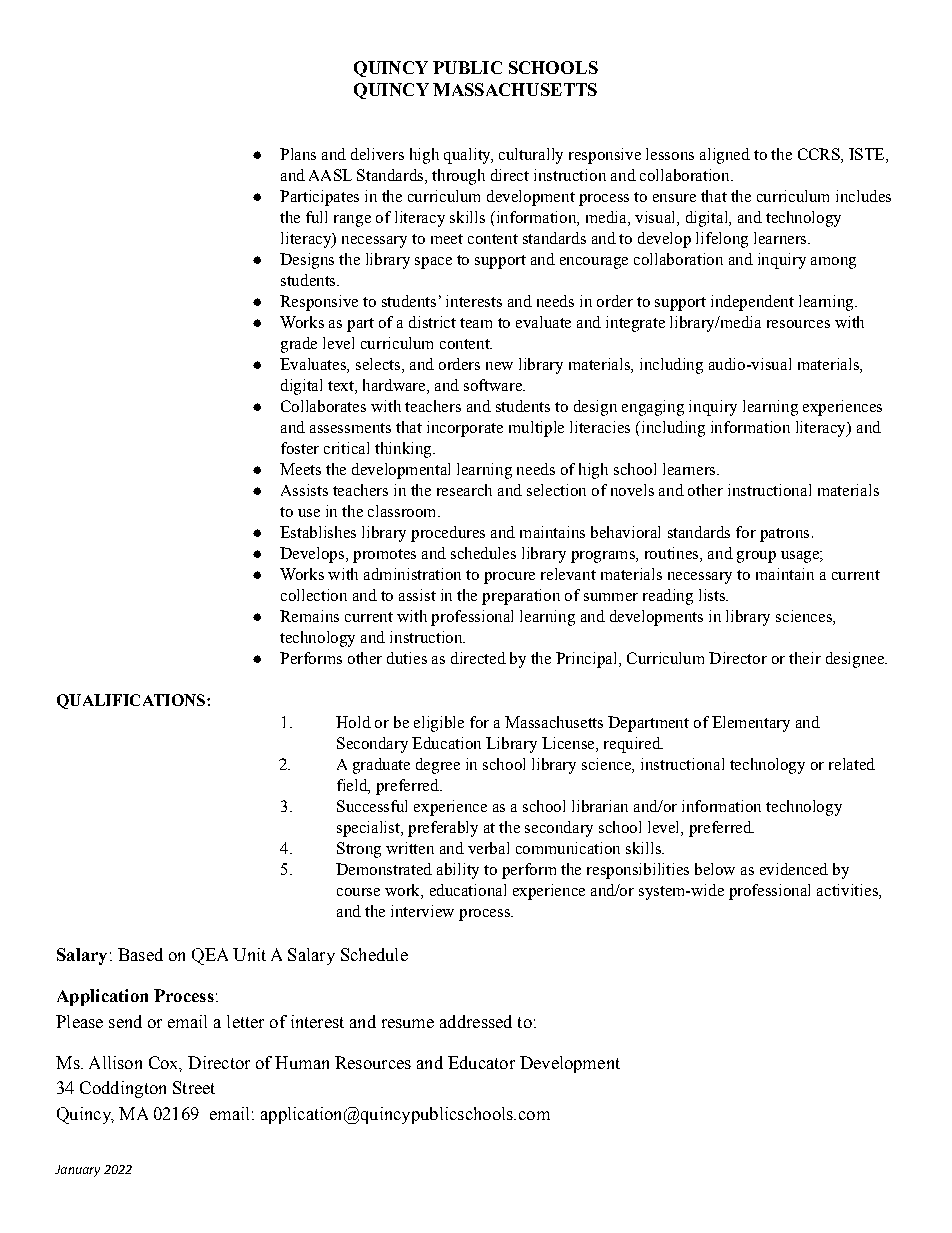 This screenshot has height=1233, width=952. What do you see at coordinates (458, 177) in the screenshot?
I see `through` at bounding box center [458, 177].
